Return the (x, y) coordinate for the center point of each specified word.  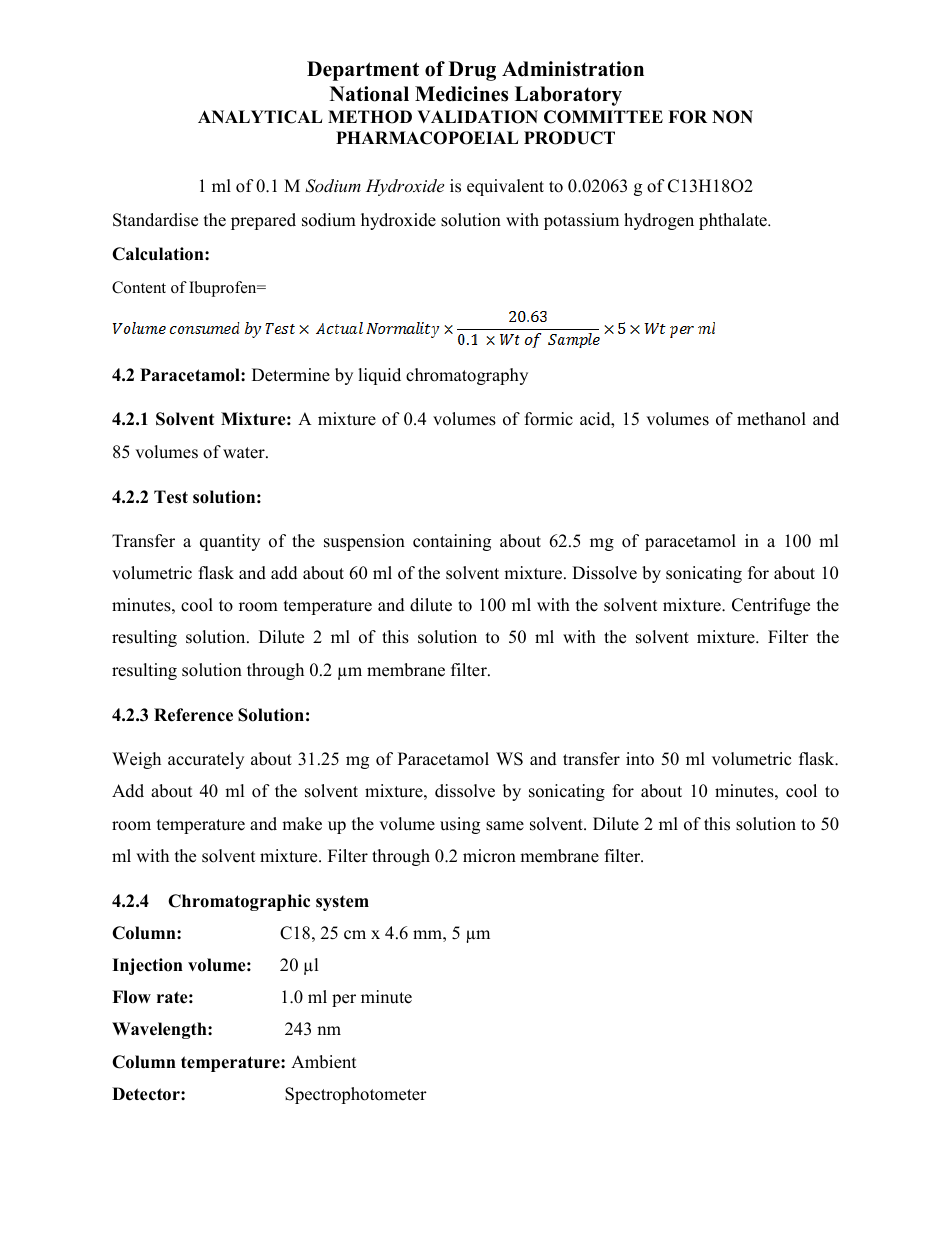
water (245, 453)
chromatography (467, 376)
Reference (193, 715)
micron (489, 856)
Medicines (461, 94)
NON (732, 117)
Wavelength (160, 1030)
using (460, 825)
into (640, 759)
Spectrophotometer (356, 1095)
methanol (771, 419)
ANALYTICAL (260, 117)
